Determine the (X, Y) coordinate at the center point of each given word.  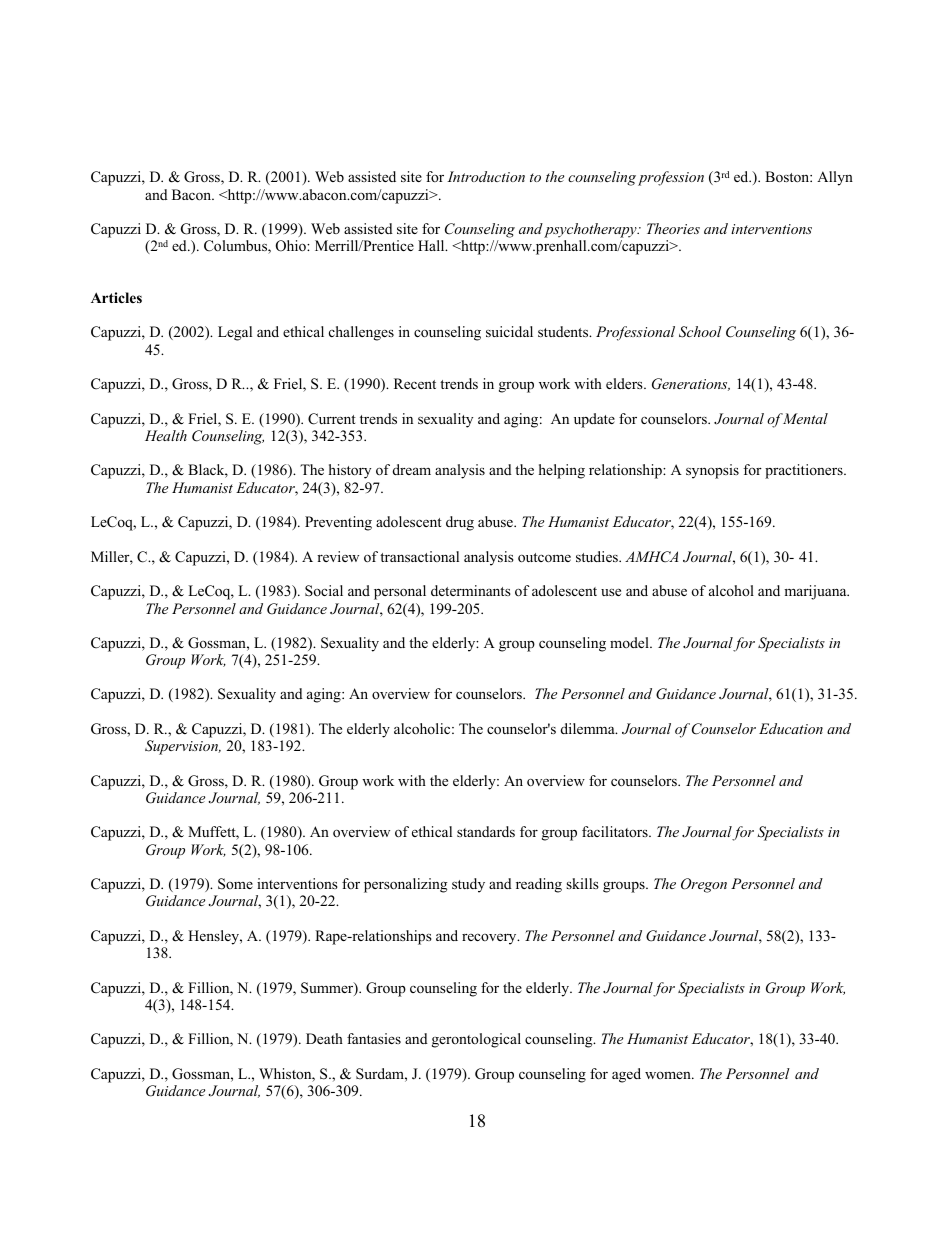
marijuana (816, 592)
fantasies (374, 1038)
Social (324, 590)
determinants (471, 590)
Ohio (292, 246)
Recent (415, 383)
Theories (673, 228)
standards (486, 831)
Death (324, 1038)
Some (235, 884)
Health (166, 435)
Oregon (704, 885)
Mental (805, 418)
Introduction (486, 176)
